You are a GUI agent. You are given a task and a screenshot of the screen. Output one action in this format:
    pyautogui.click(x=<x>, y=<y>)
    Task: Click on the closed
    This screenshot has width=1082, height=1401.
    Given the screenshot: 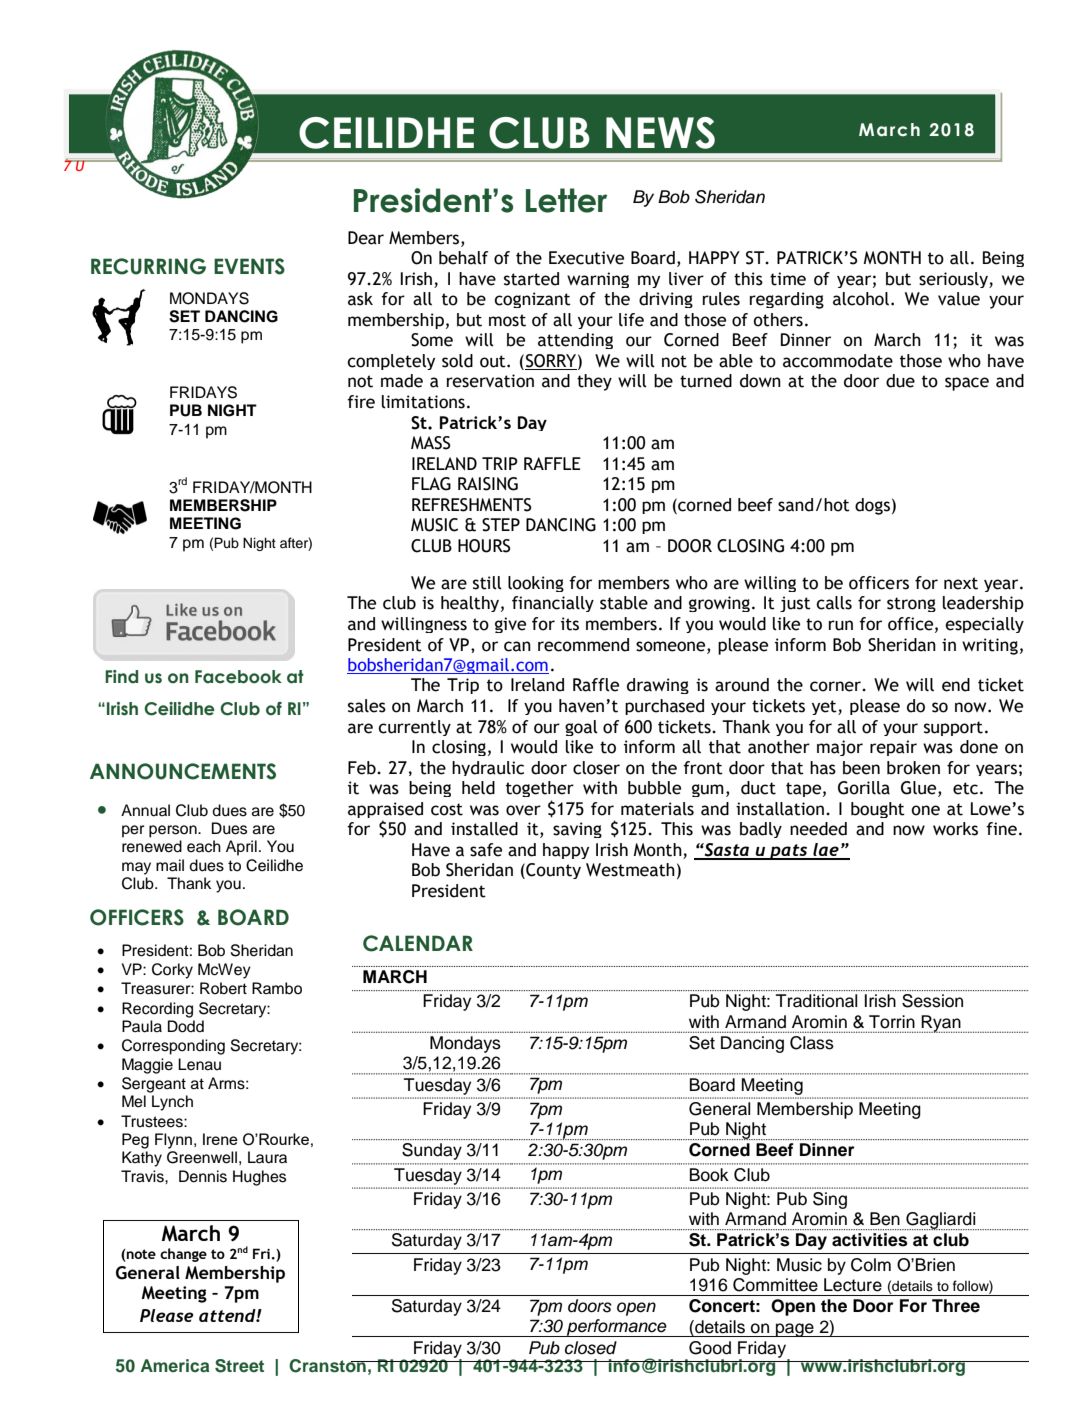 What is the action you would take?
    pyautogui.click(x=591, y=1348)
